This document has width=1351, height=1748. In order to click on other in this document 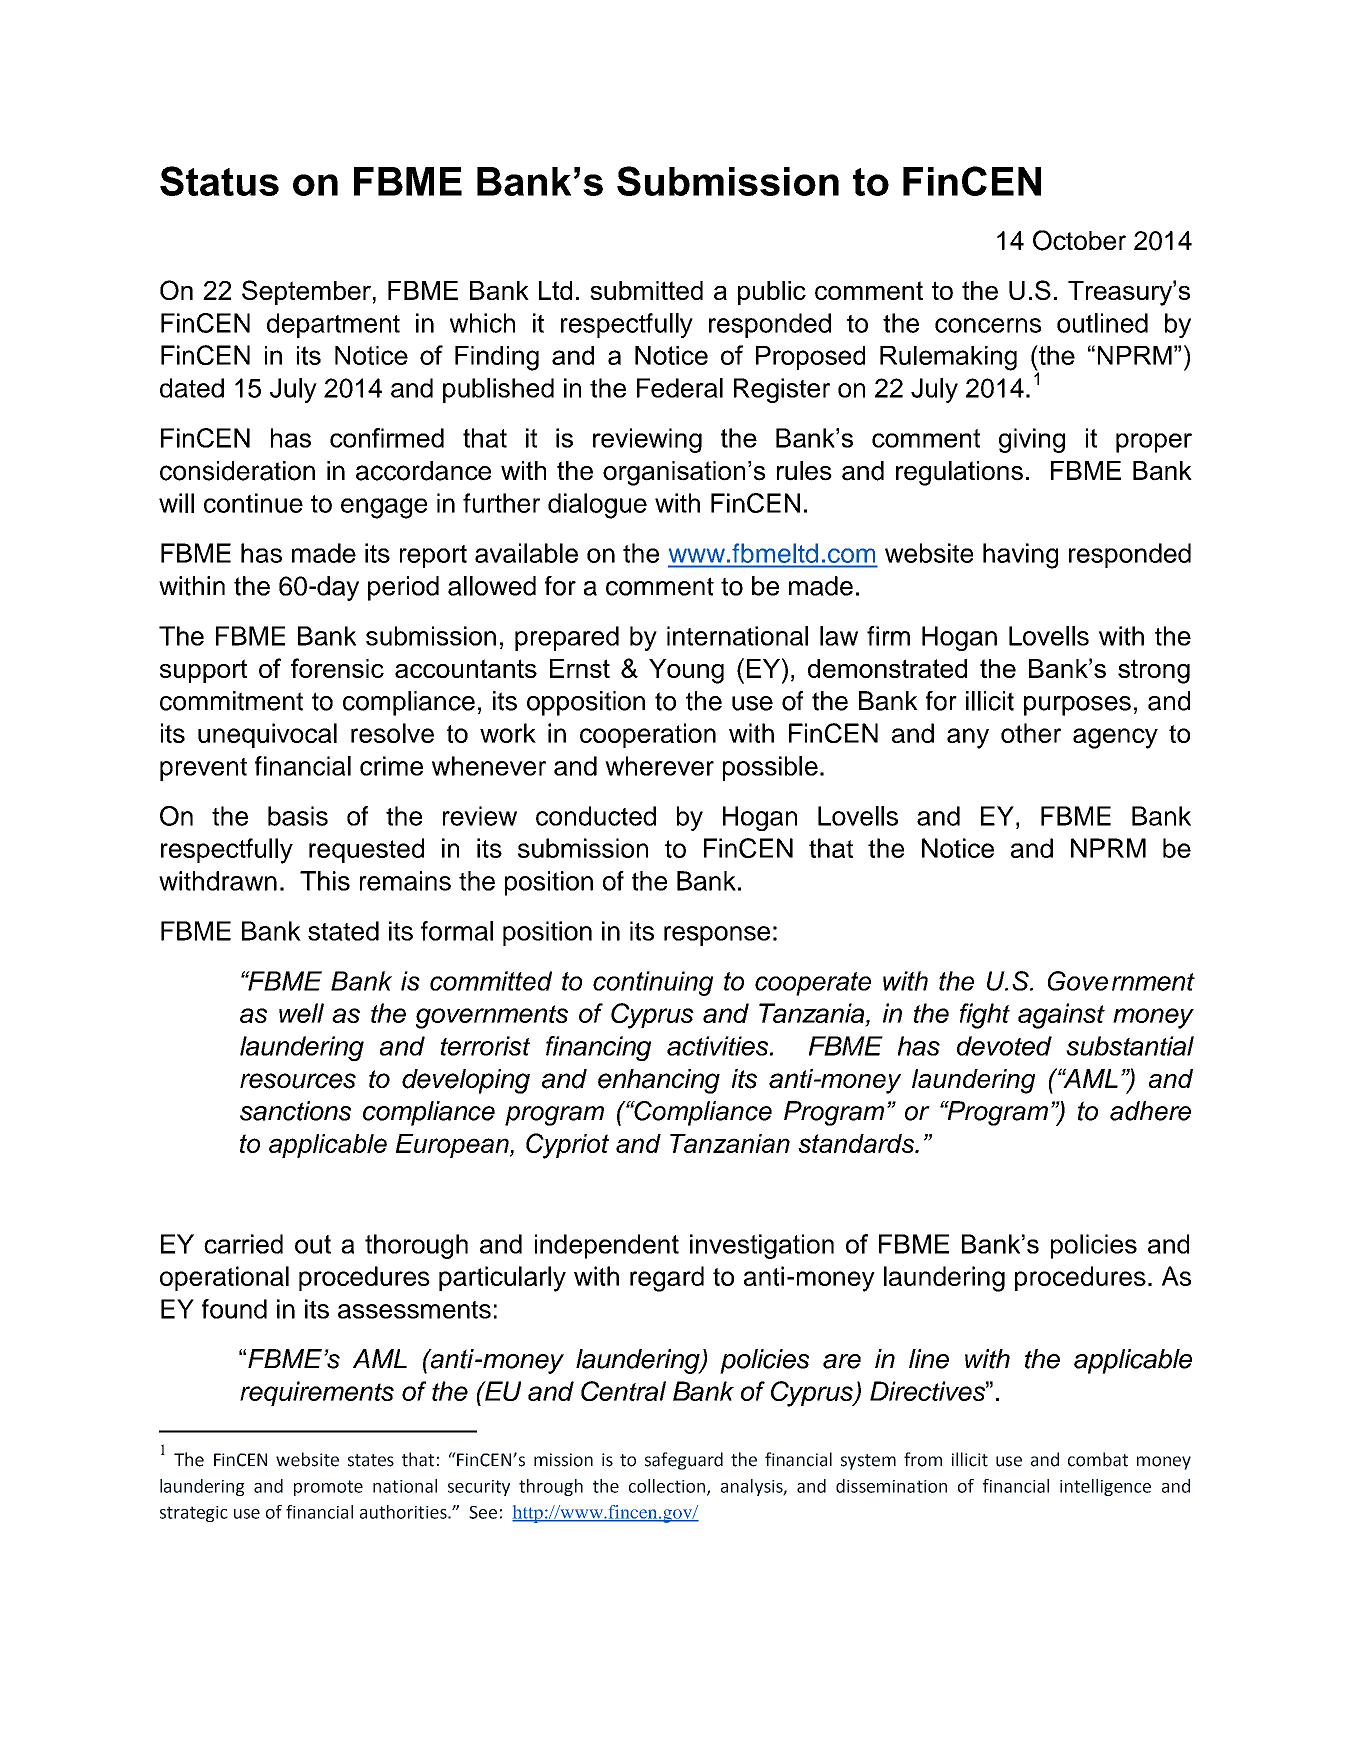, I will do `click(1031, 733)`.
